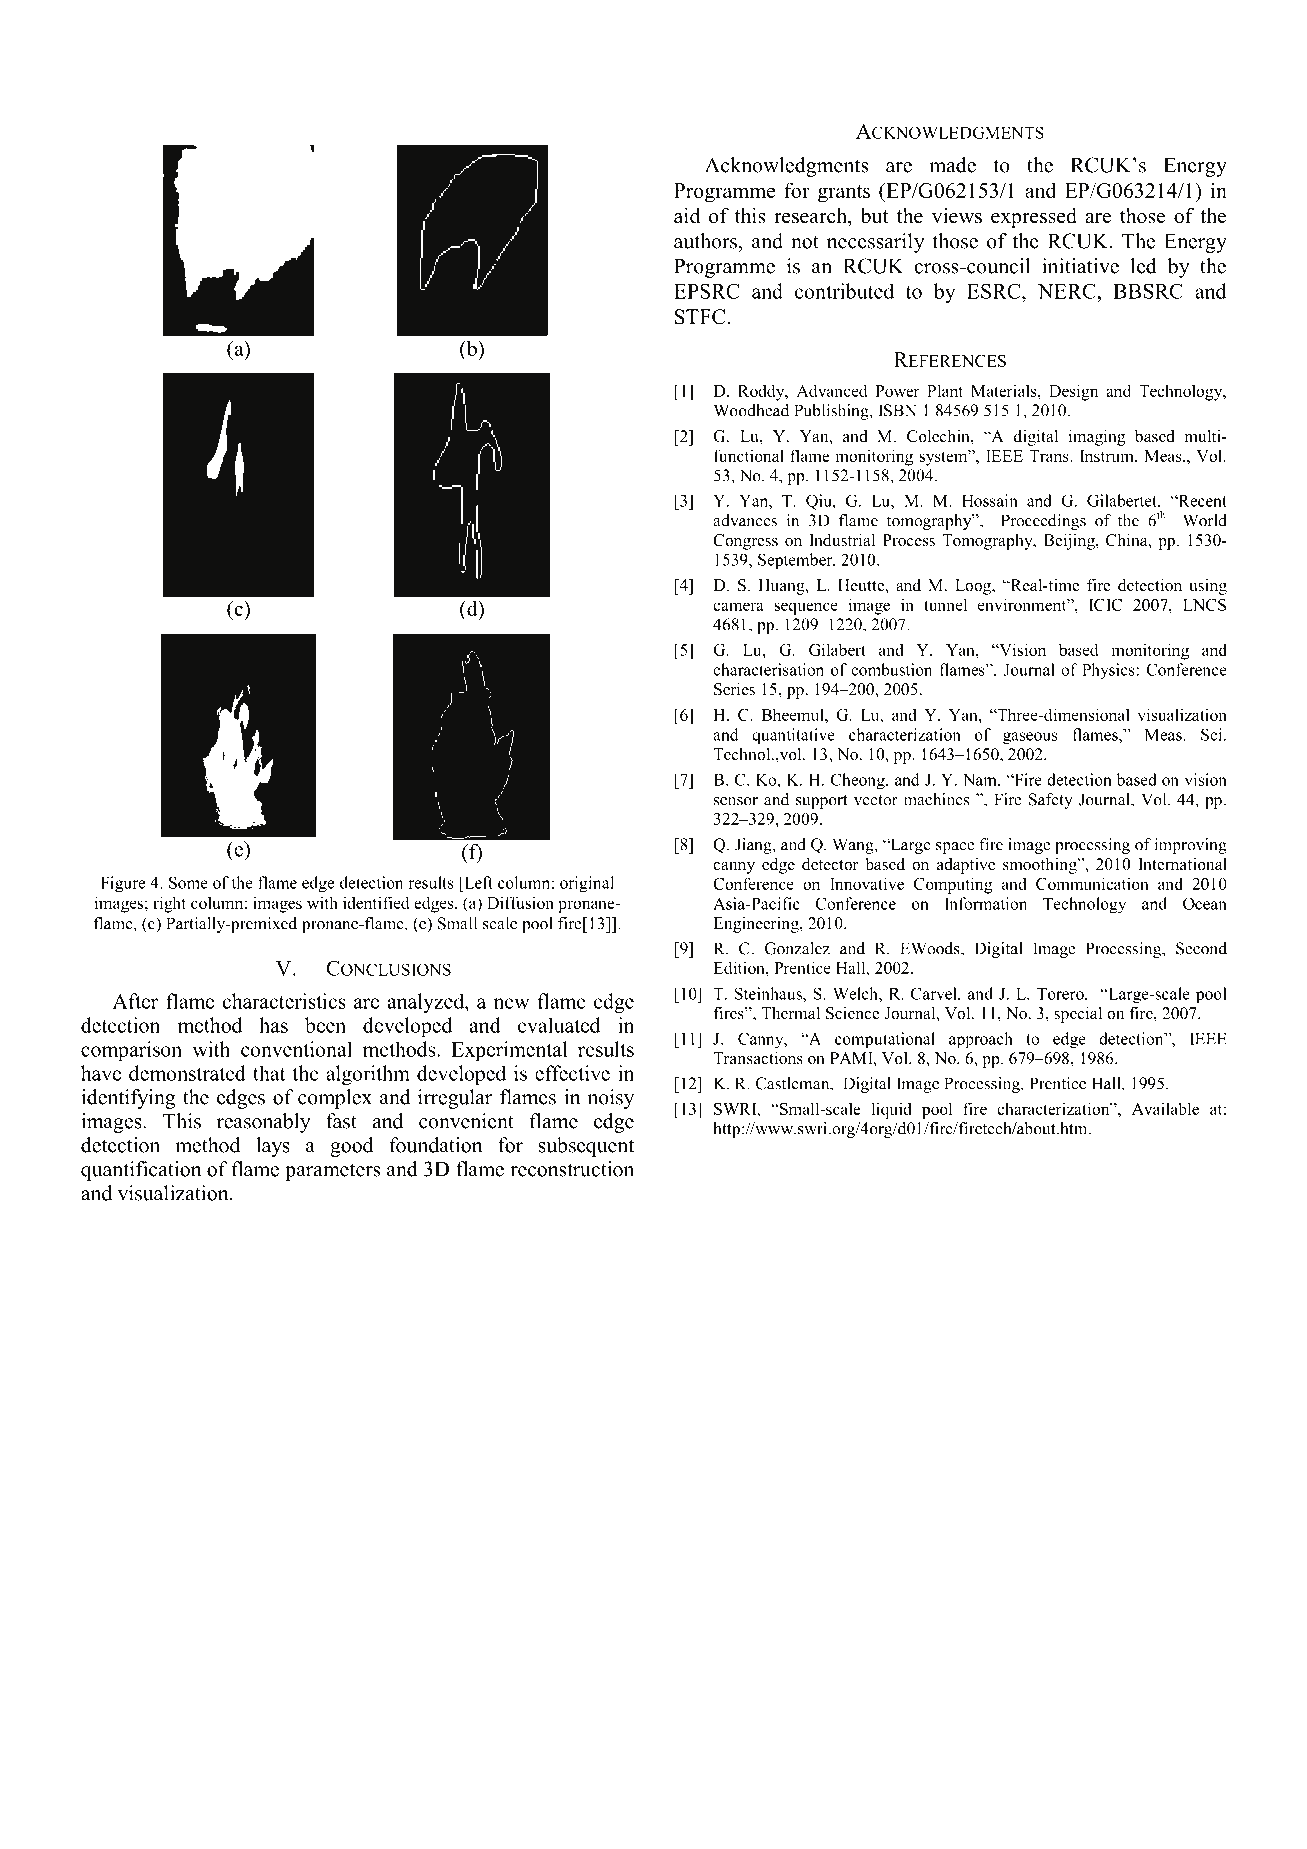  I want to click on authors, so click(707, 241).
